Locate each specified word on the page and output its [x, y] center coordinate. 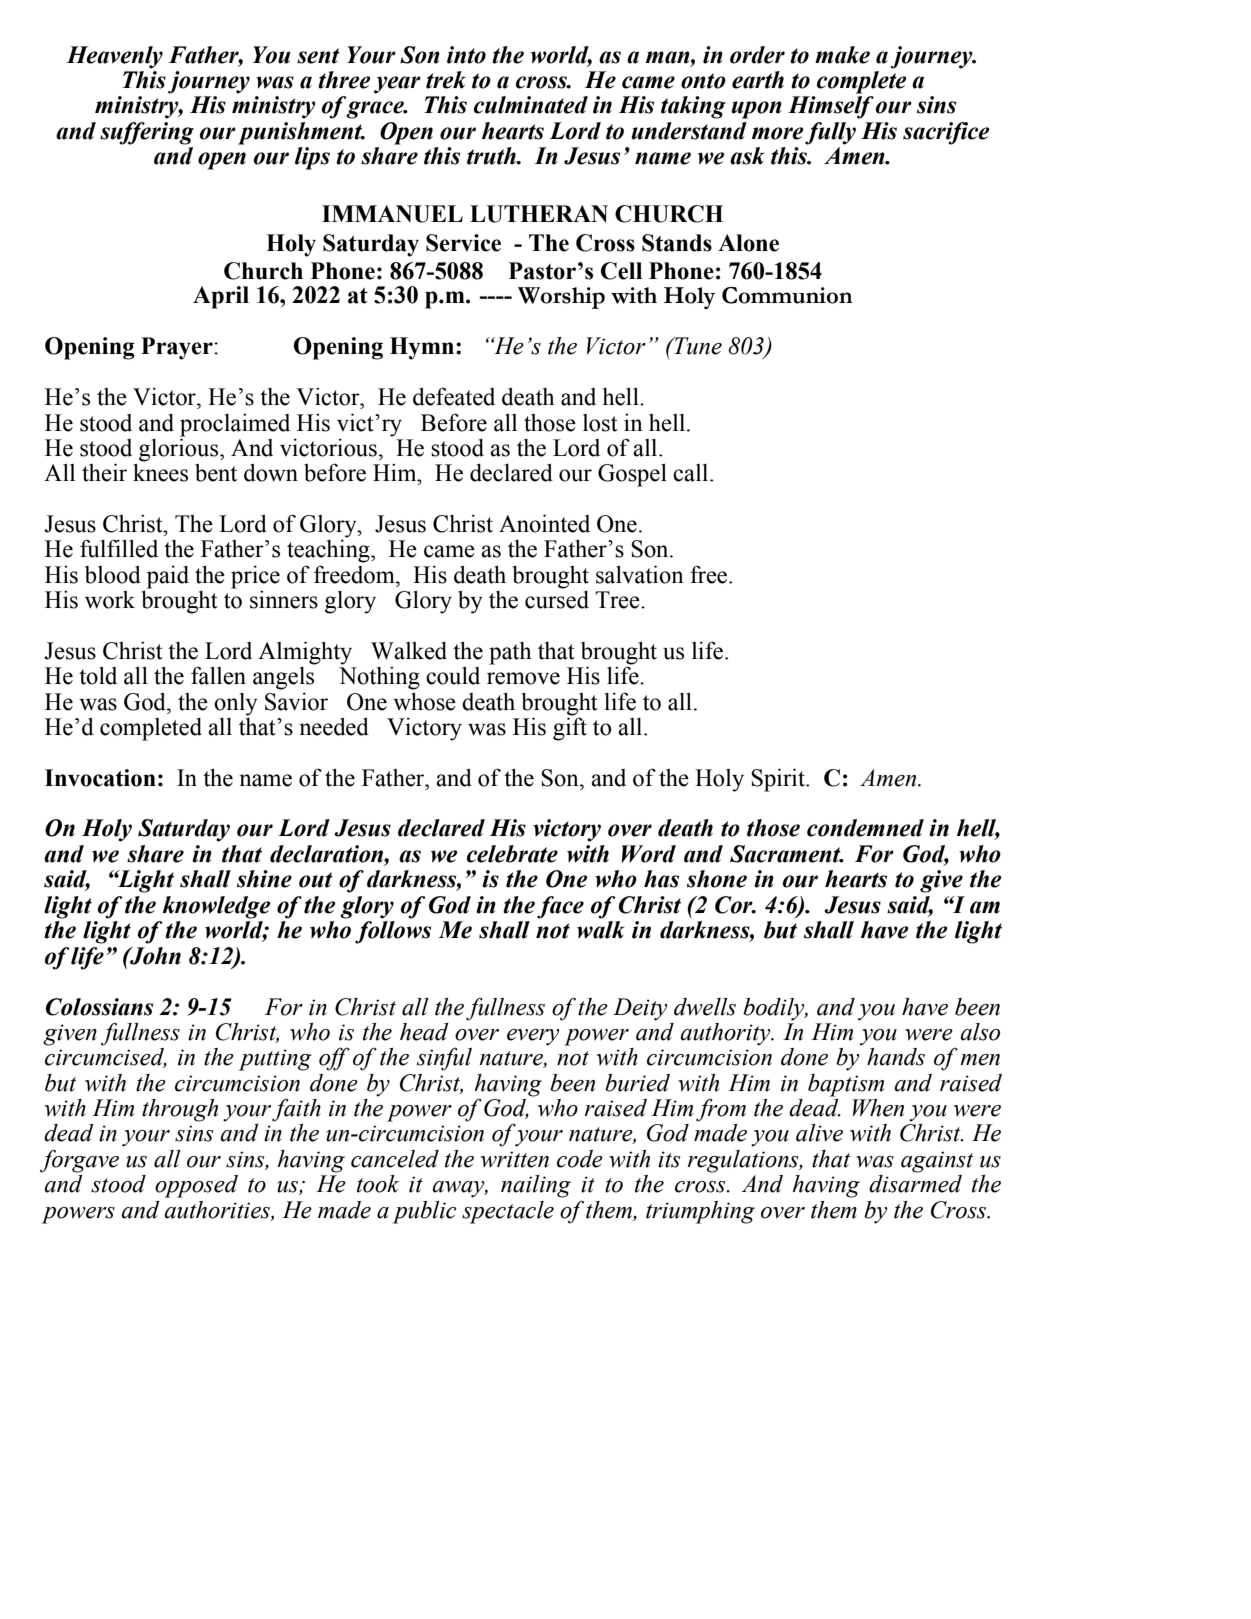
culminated [531, 105]
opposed [196, 1186]
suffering [147, 133]
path [510, 653]
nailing [536, 1186]
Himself [831, 107]
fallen [218, 675]
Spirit [779, 780]
